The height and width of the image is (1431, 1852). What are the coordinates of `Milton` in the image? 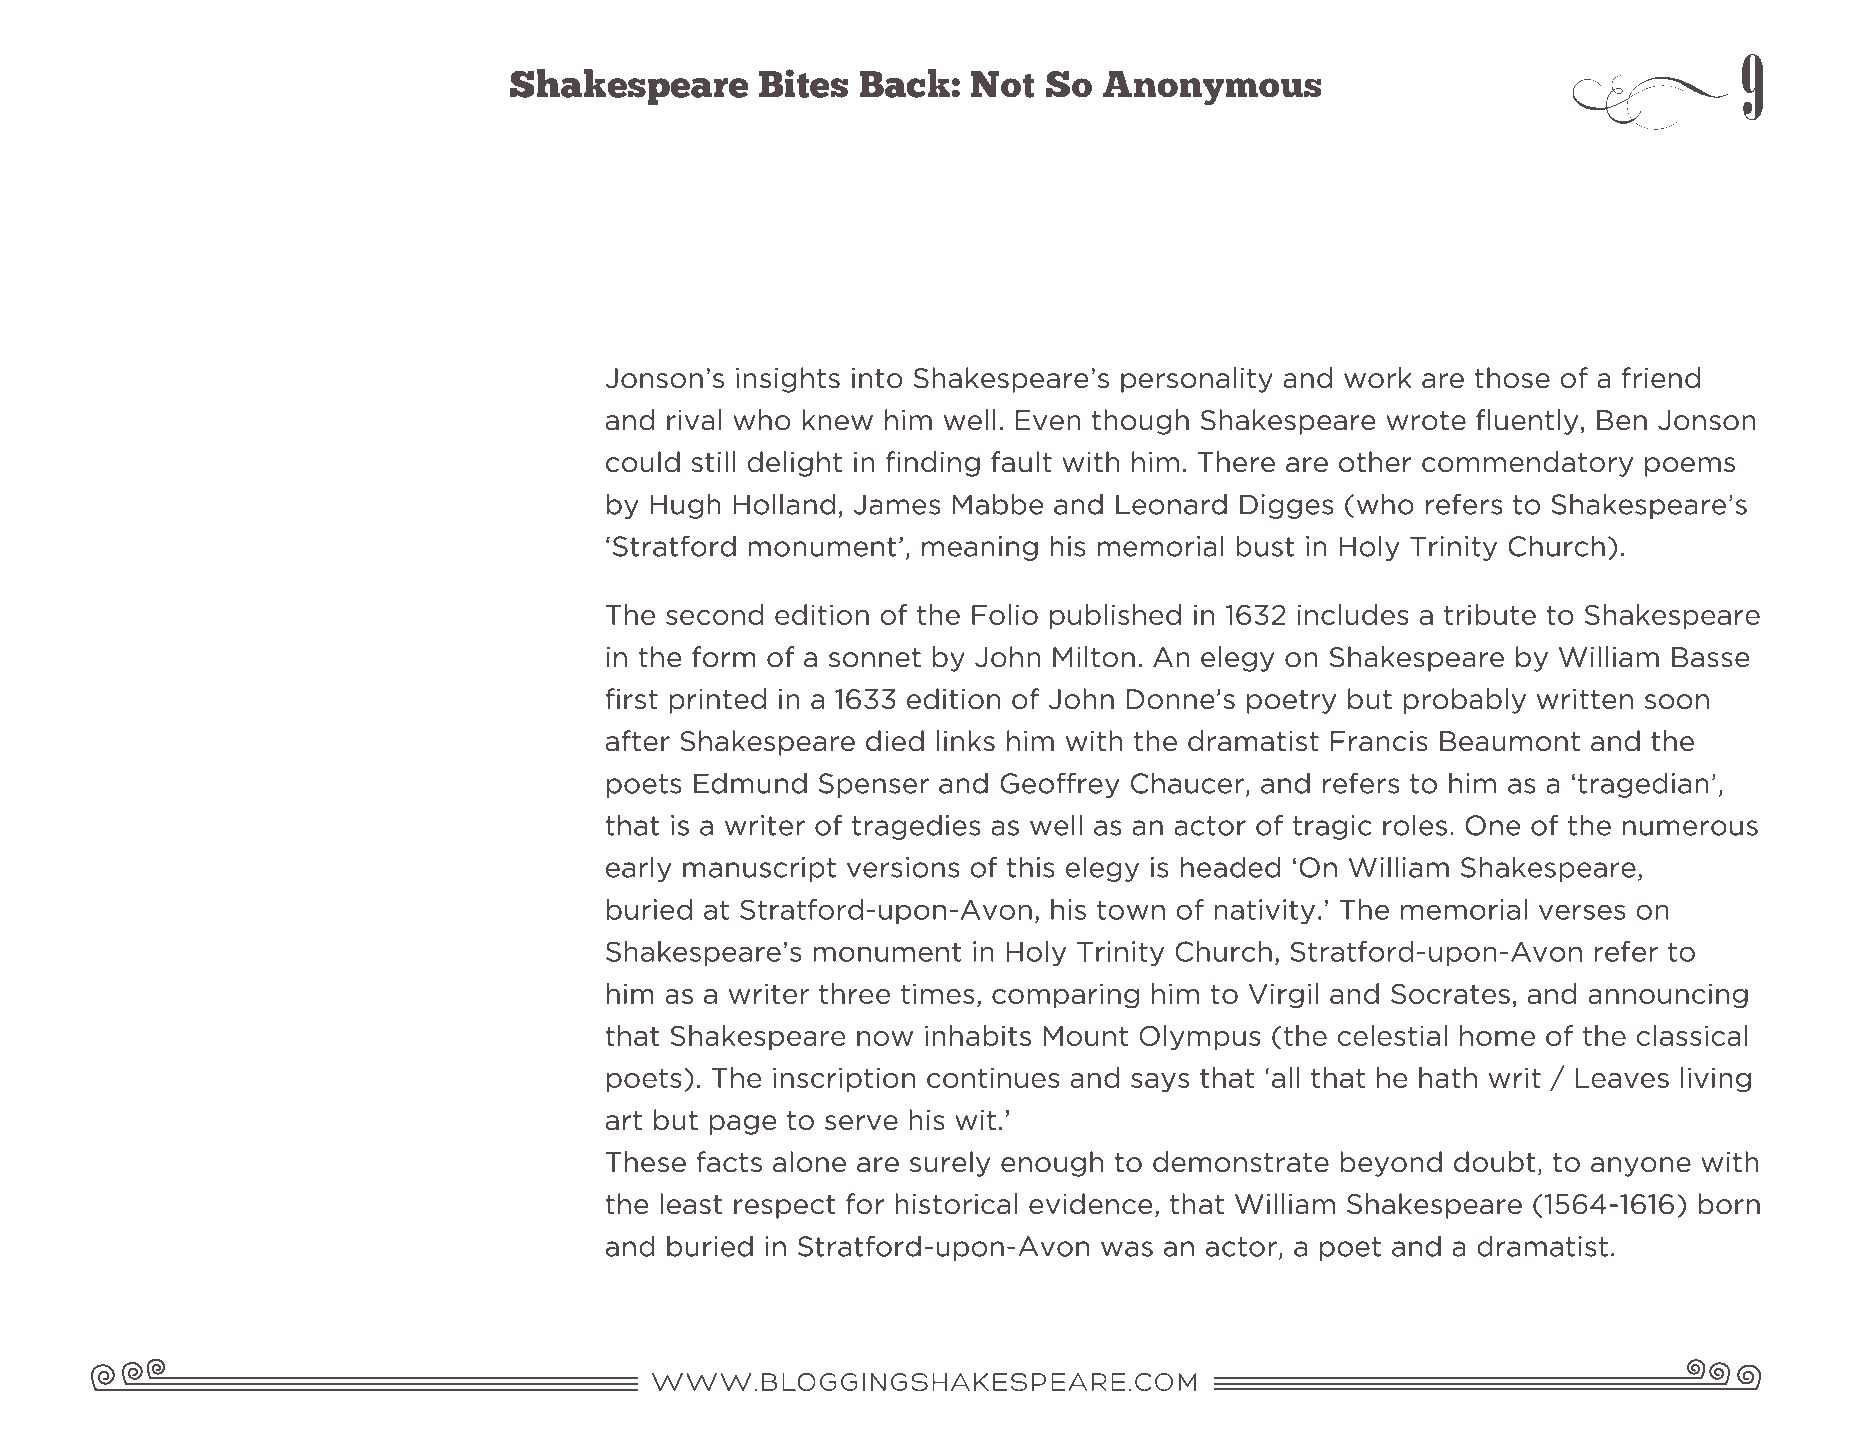 It's located at (1094, 657).
